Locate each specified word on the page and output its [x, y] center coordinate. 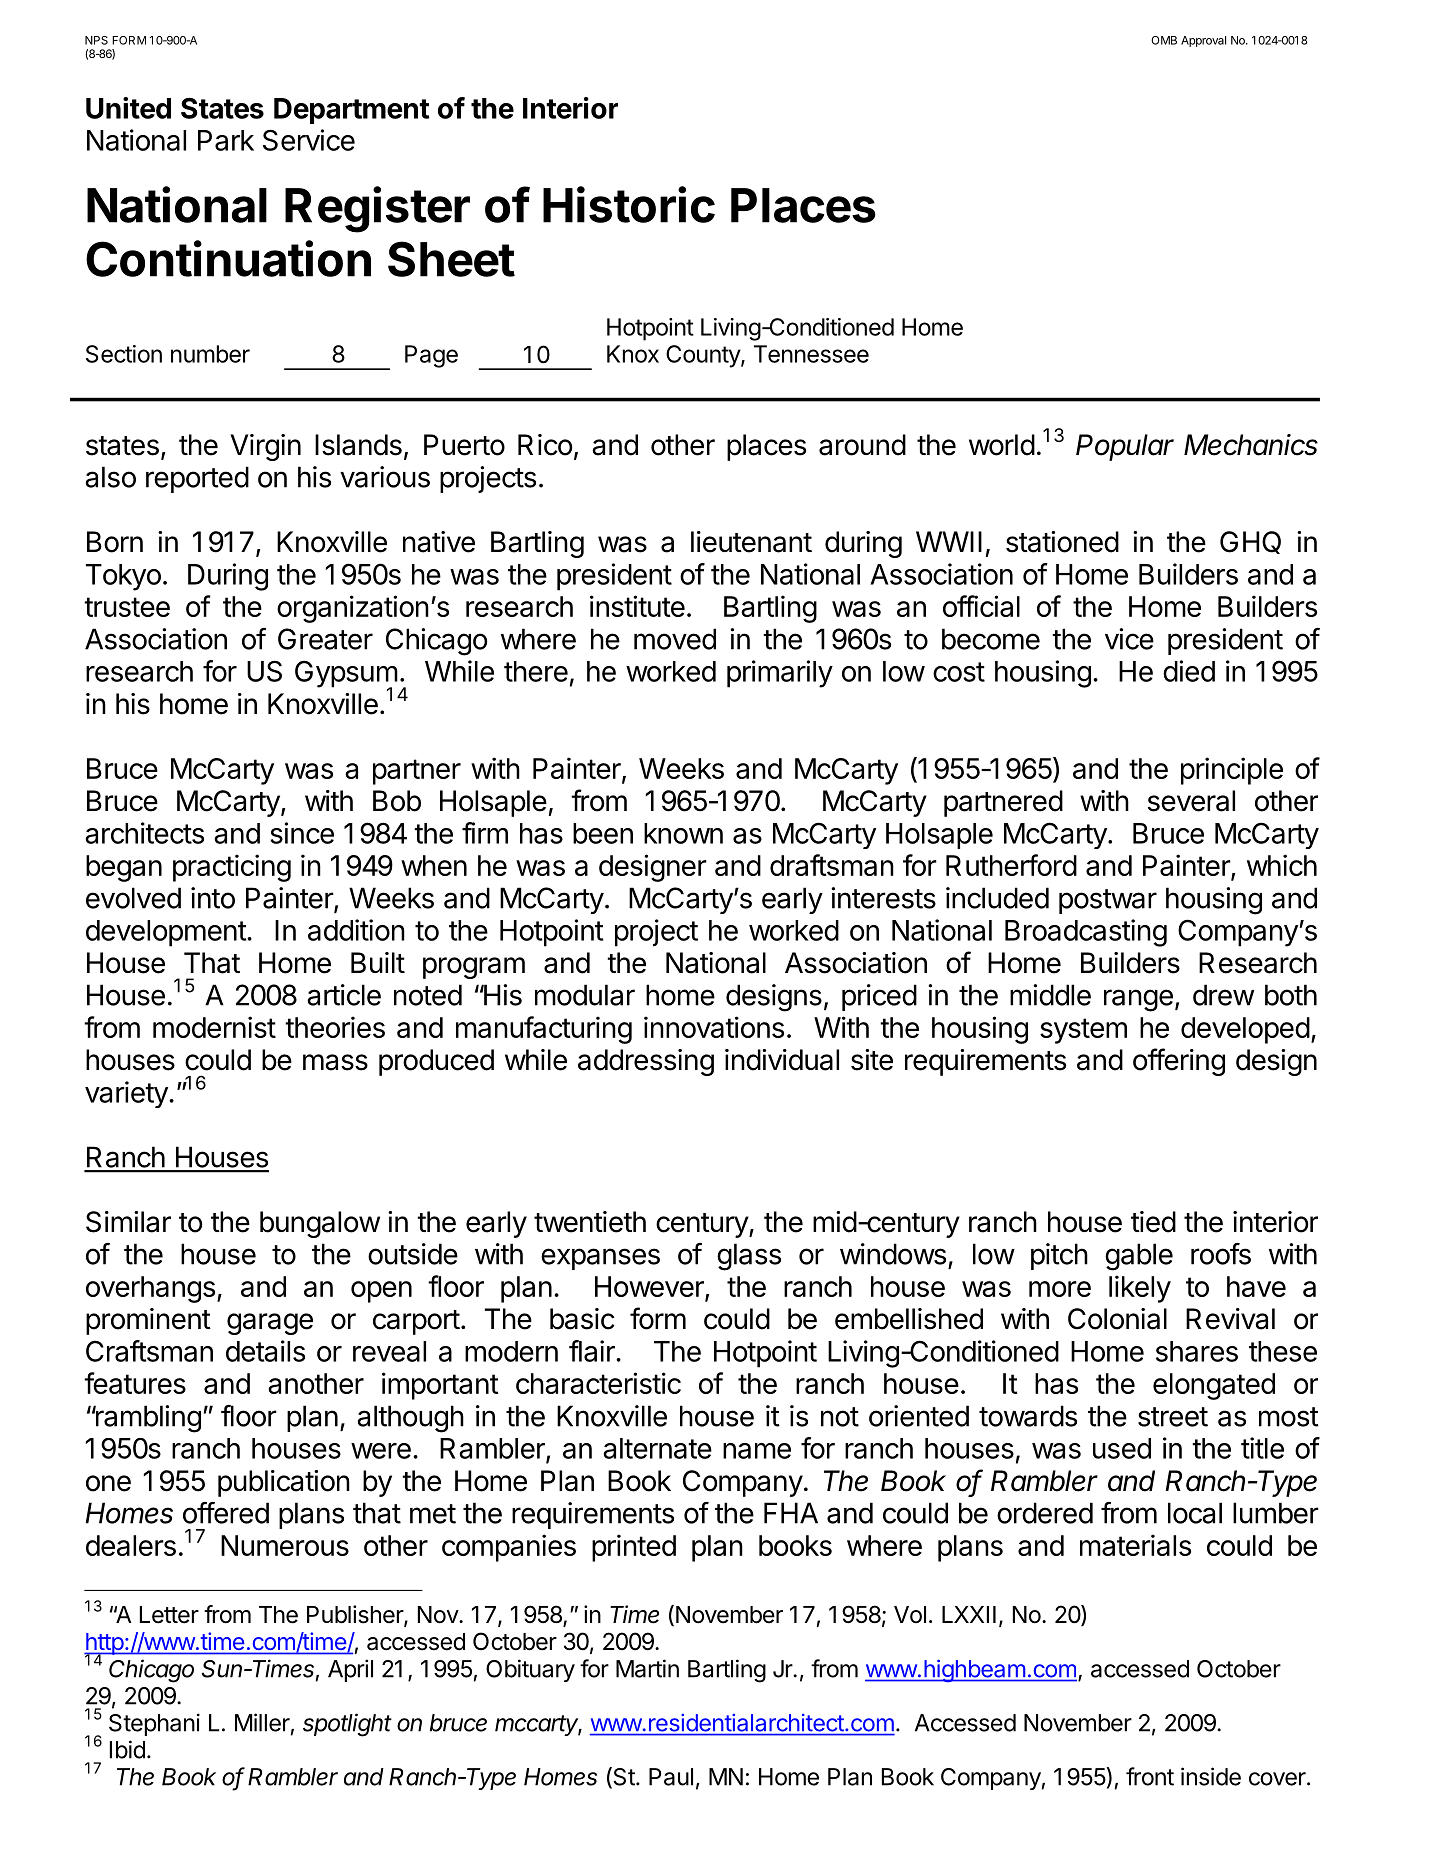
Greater [325, 639]
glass [749, 1257]
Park [226, 140]
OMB [1164, 40]
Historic [629, 204]
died [1189, 671]
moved [675, 639]
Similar [128, 1222]
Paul [671, 1777]
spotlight [347, 1725]
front [1150, 1776]
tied [1153, 1222]
